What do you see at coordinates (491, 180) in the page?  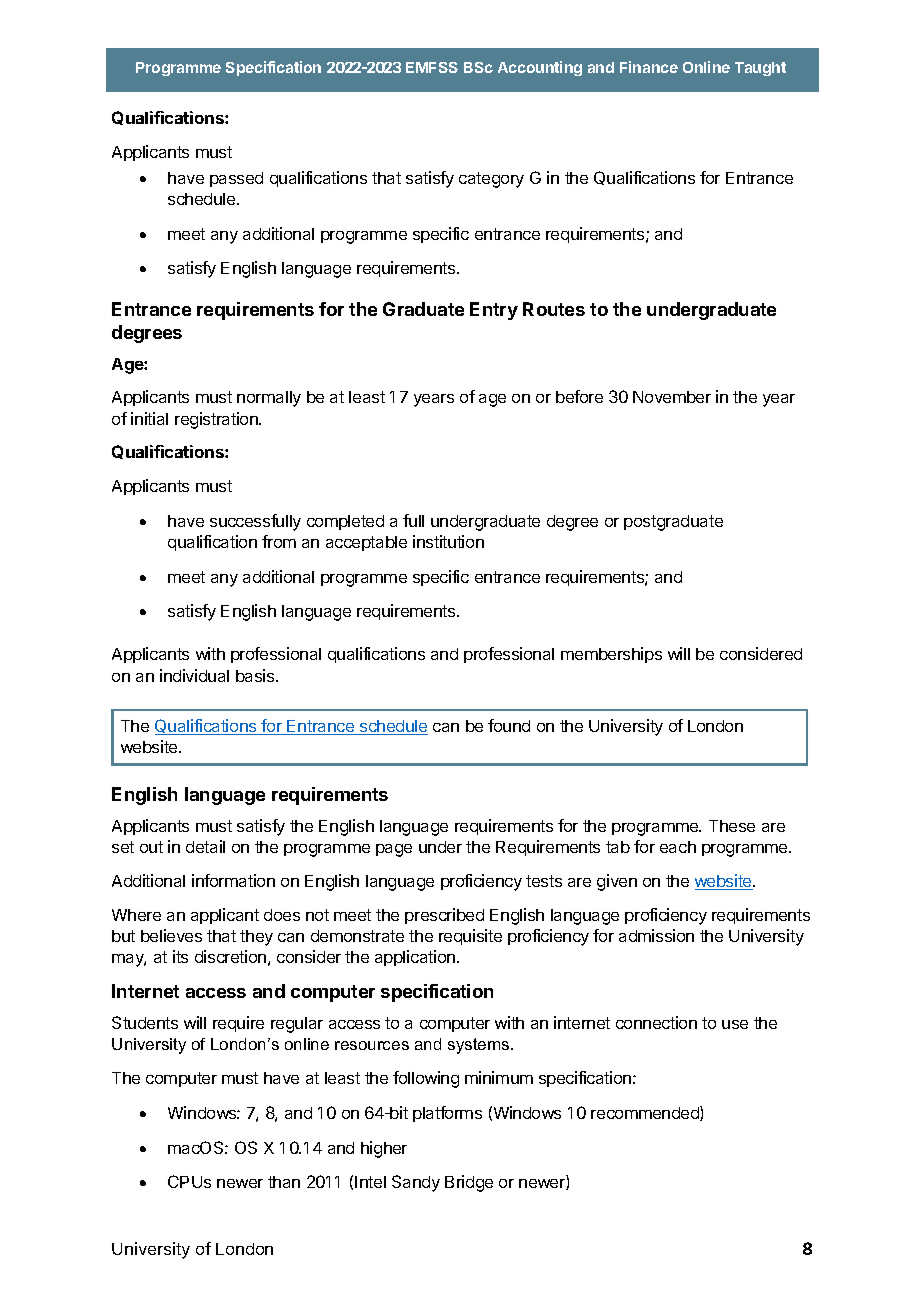 I see `category` at bounding box center [491, 180].
